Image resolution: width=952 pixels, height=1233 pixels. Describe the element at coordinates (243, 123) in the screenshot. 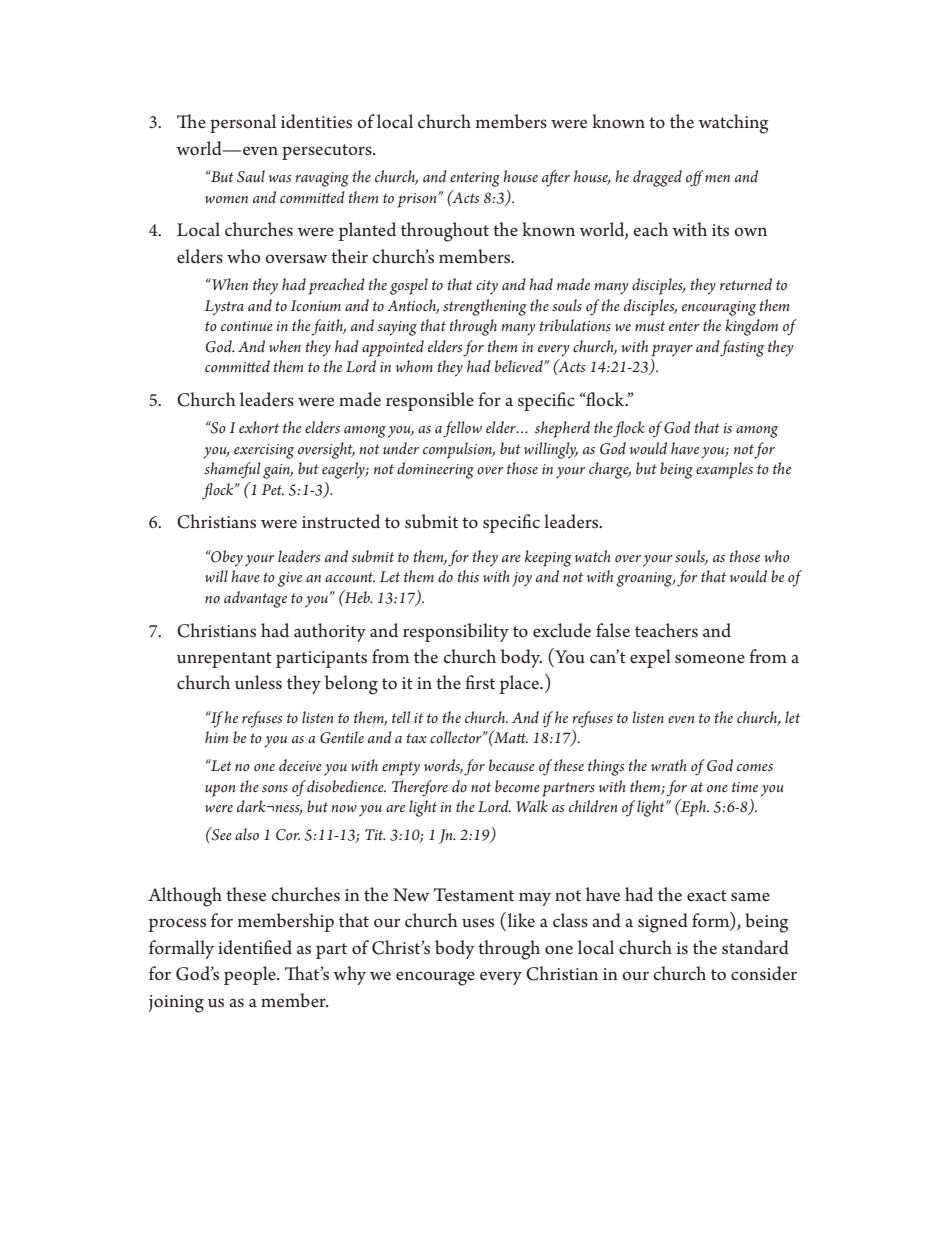

I see `personal` at that location.
